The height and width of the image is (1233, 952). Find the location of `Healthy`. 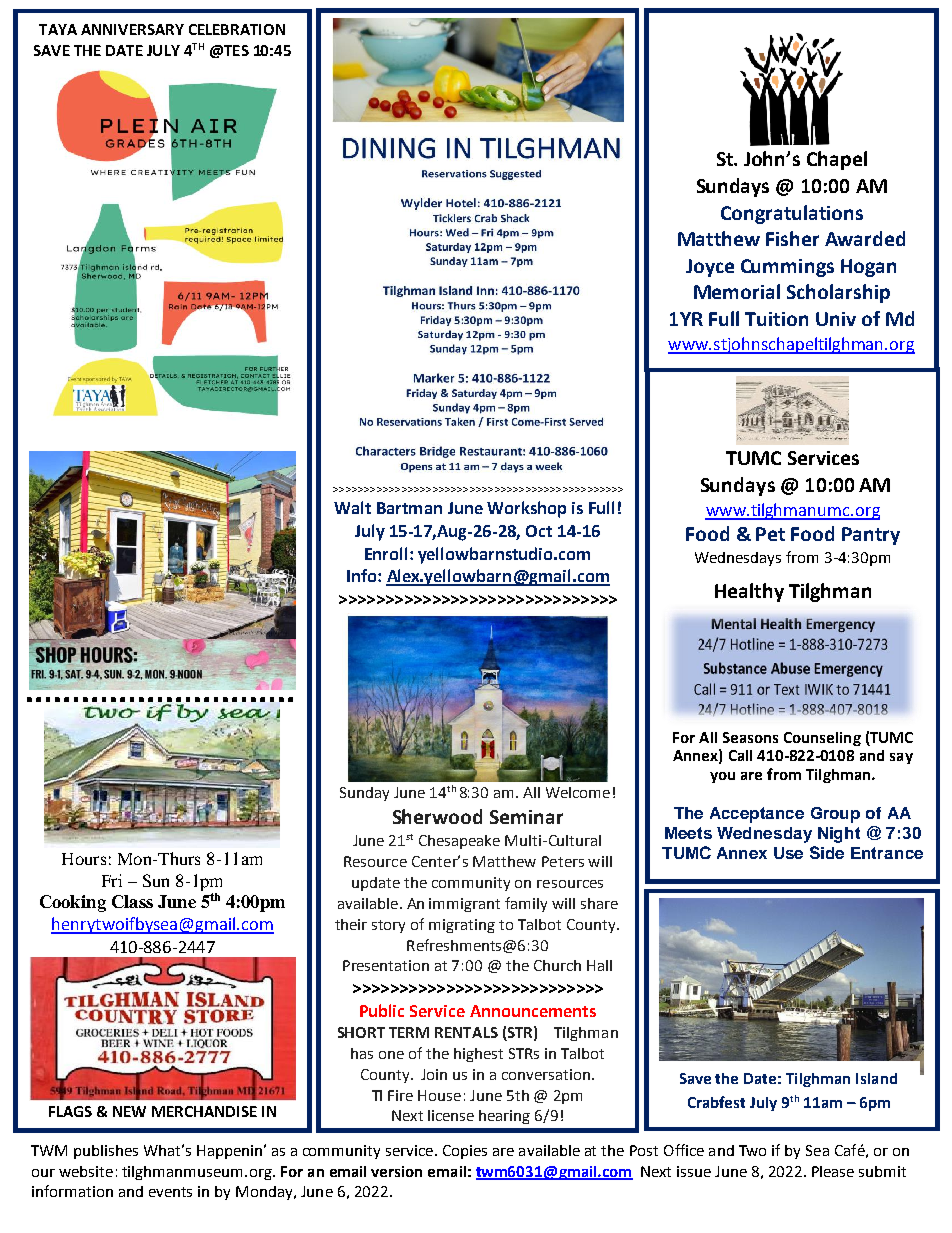

Healthy is located at coordinates (749, 592).
